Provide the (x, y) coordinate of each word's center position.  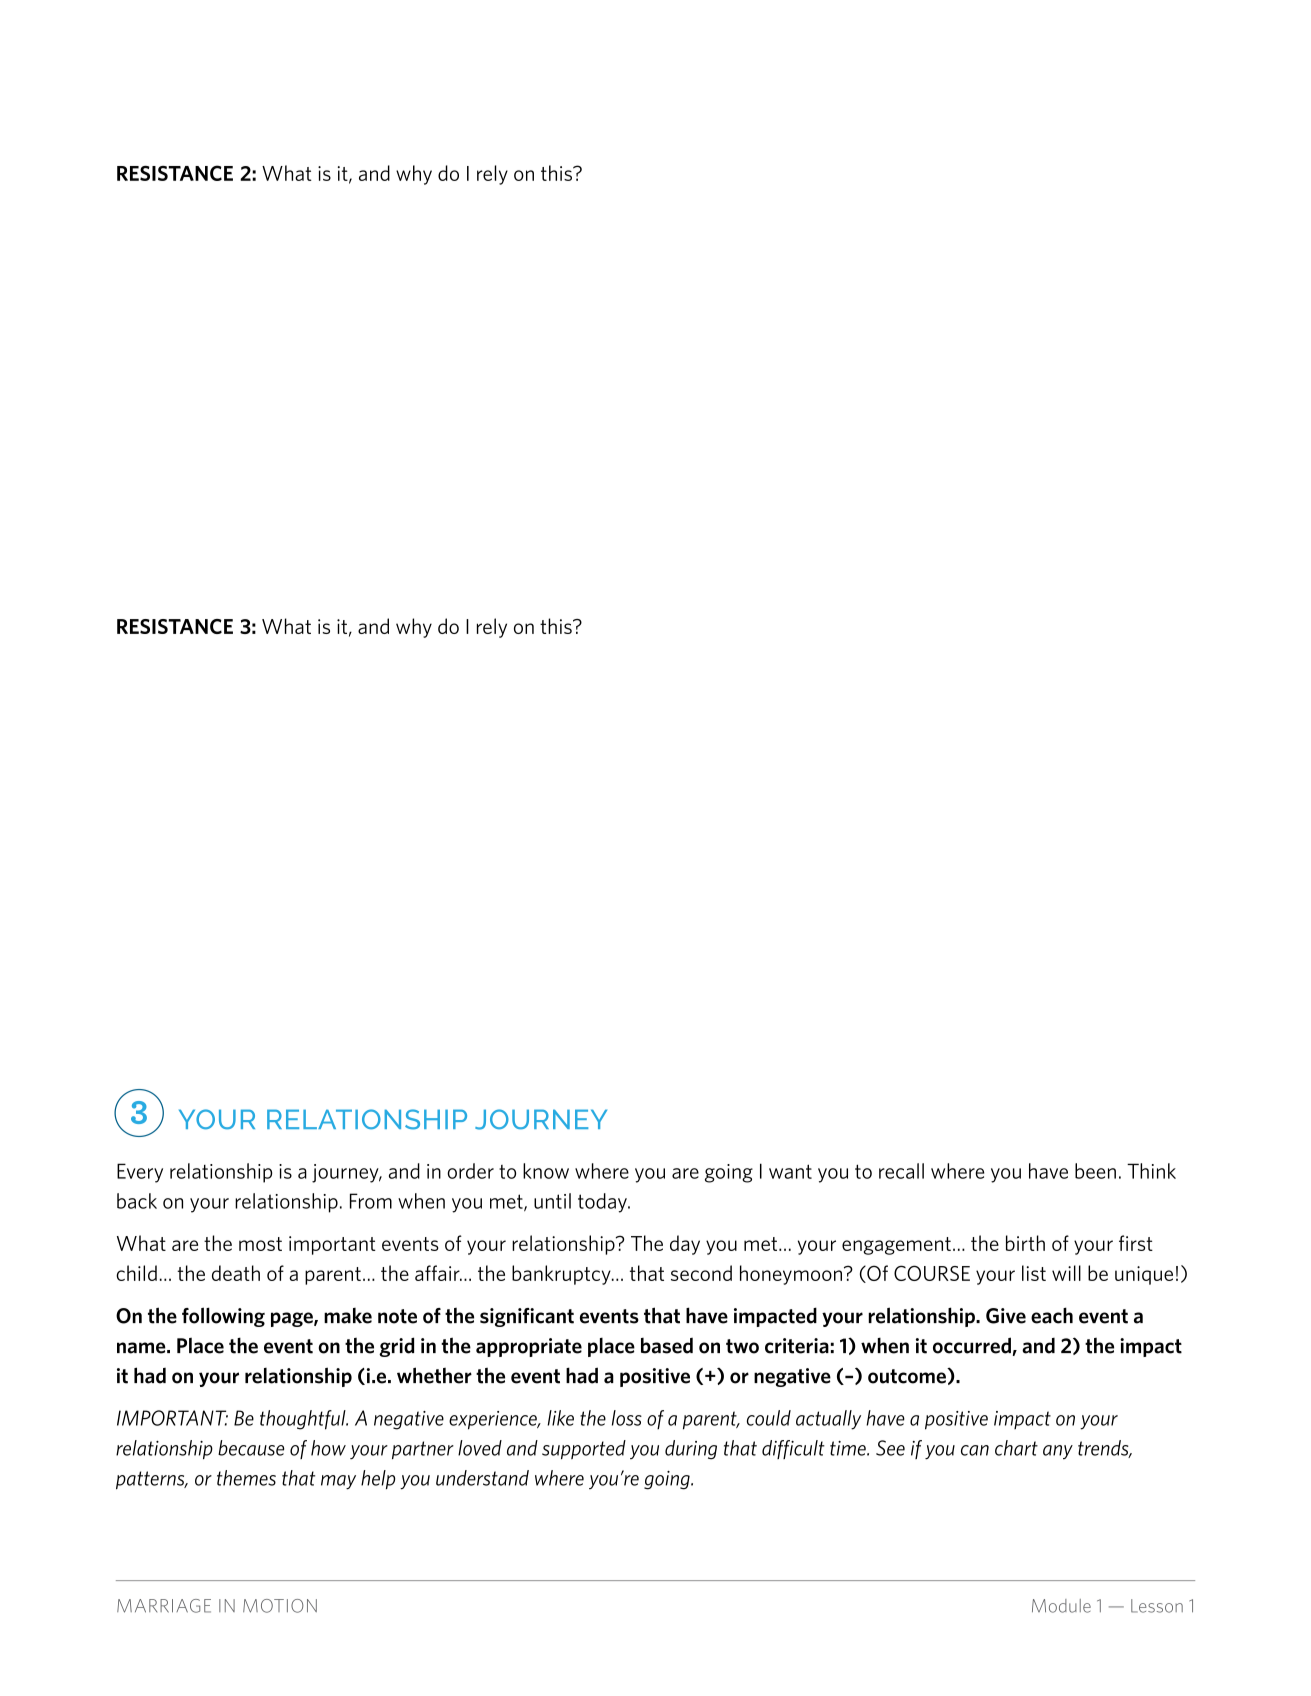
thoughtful (304, 1420)
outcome (908, 1376)
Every (140, 1173)
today (603, 1203)
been (1095, 1171)
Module (1061, 1606)
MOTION (280, 1606)
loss (627, 1418)
